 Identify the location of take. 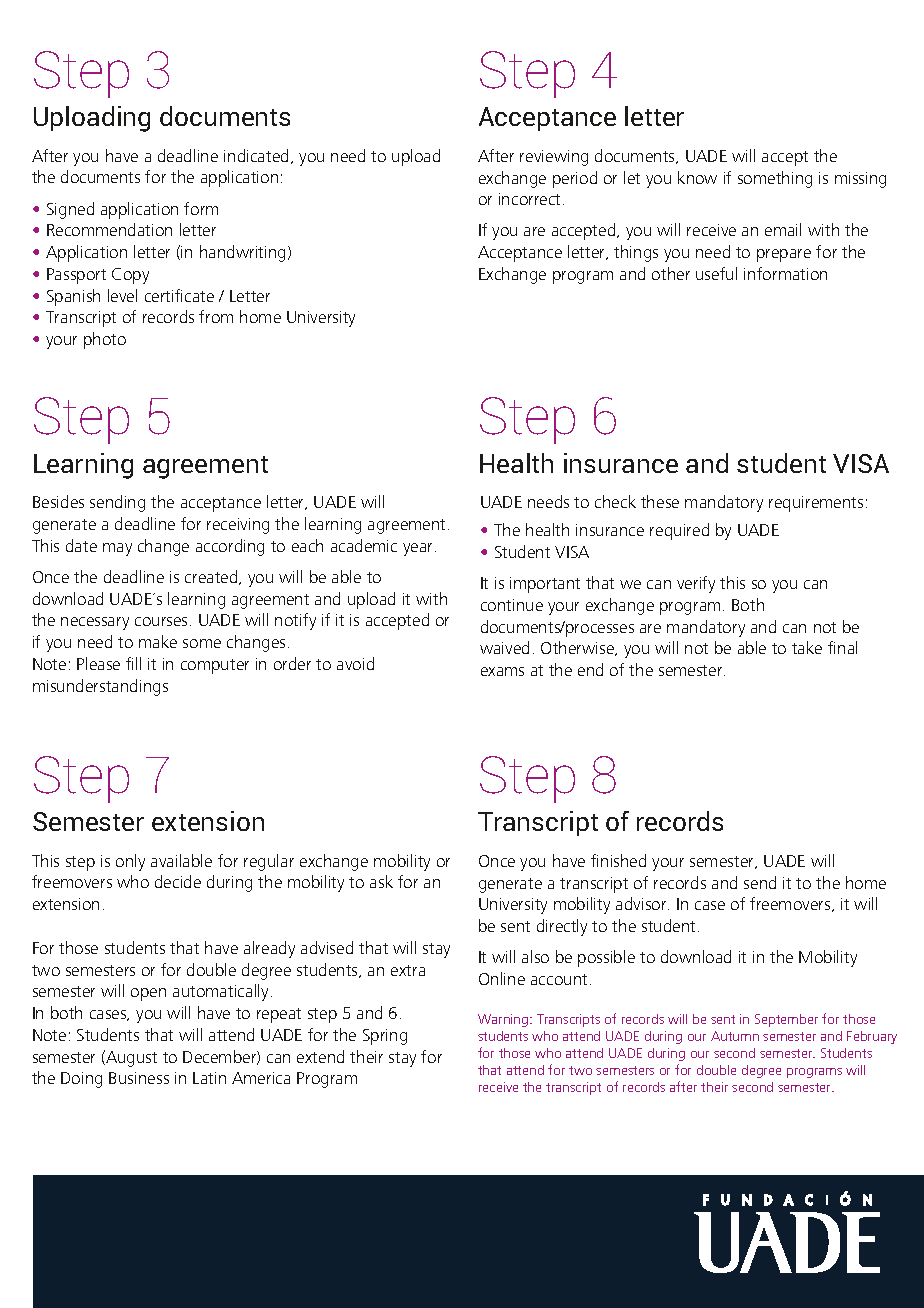
(807, 647).
